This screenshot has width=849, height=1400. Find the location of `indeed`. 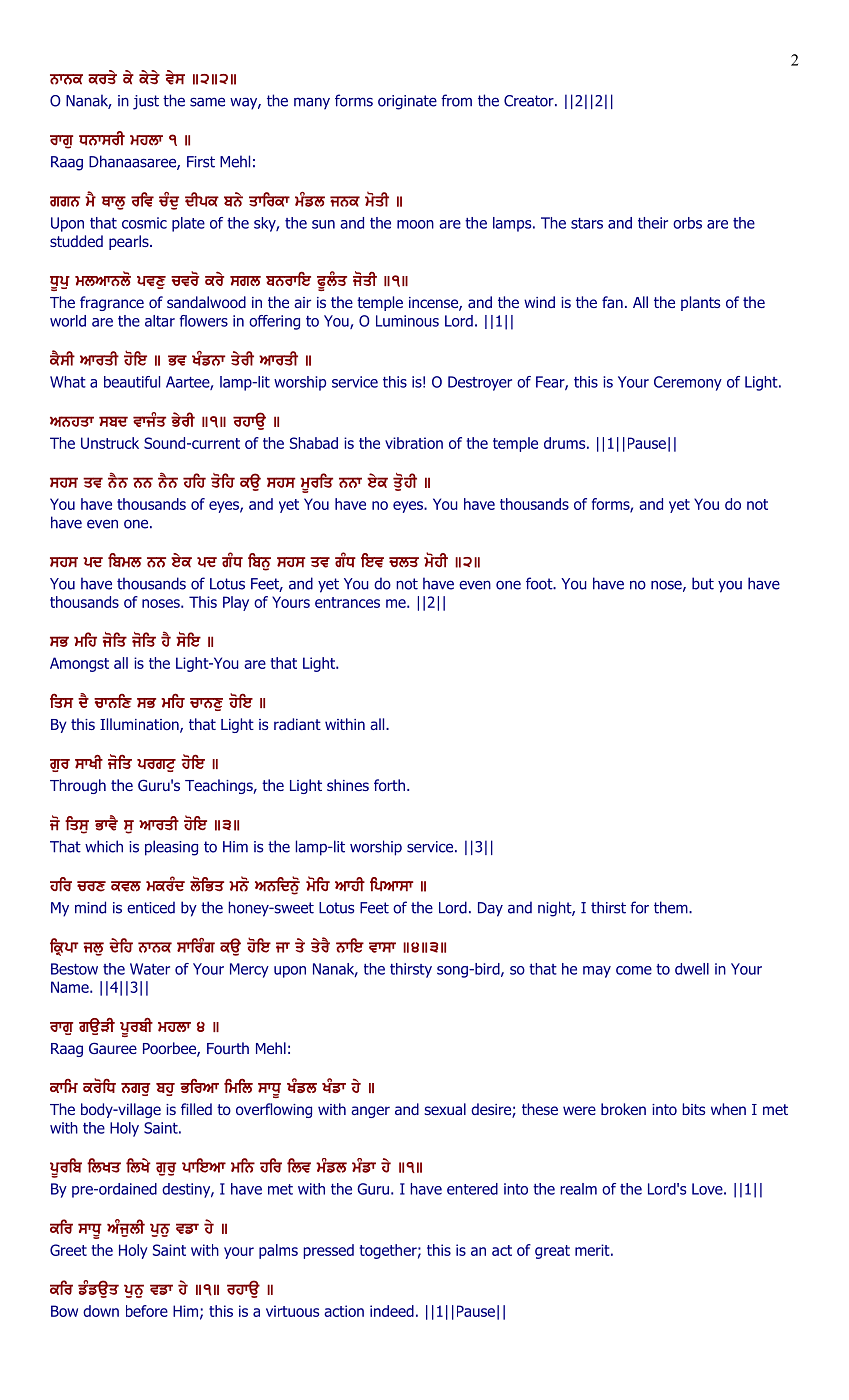

indeed is located at coordinates (392, 1311).
